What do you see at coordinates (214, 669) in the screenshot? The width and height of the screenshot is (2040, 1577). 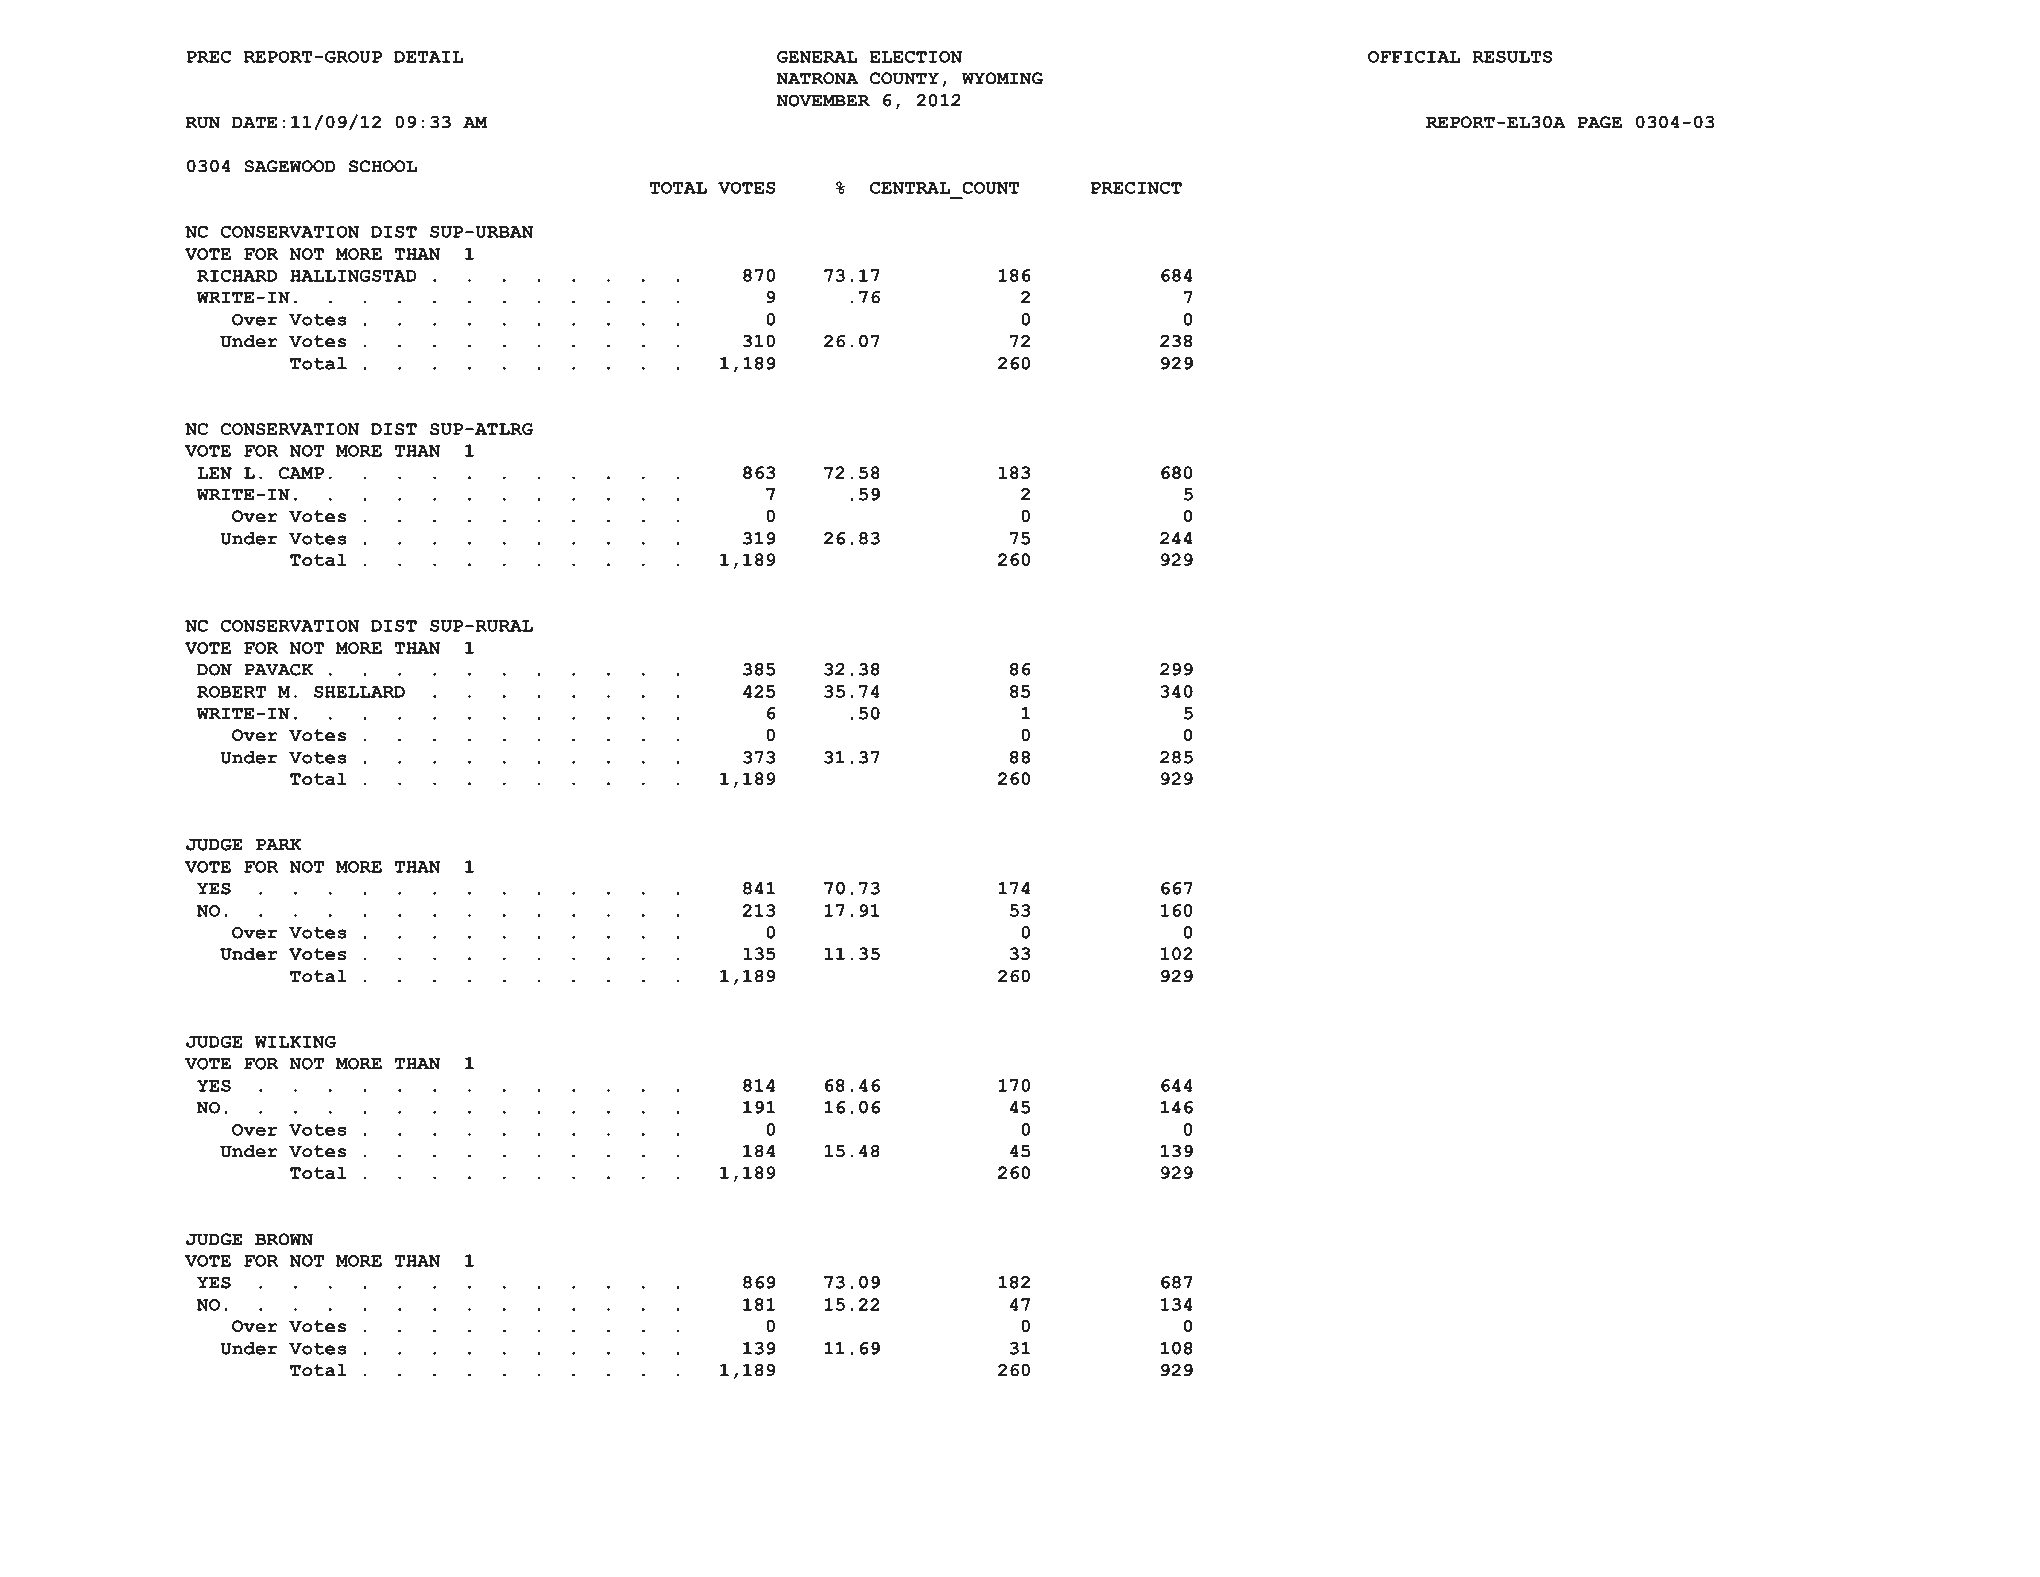 I see `DON` at bounding box center [214, 669].
